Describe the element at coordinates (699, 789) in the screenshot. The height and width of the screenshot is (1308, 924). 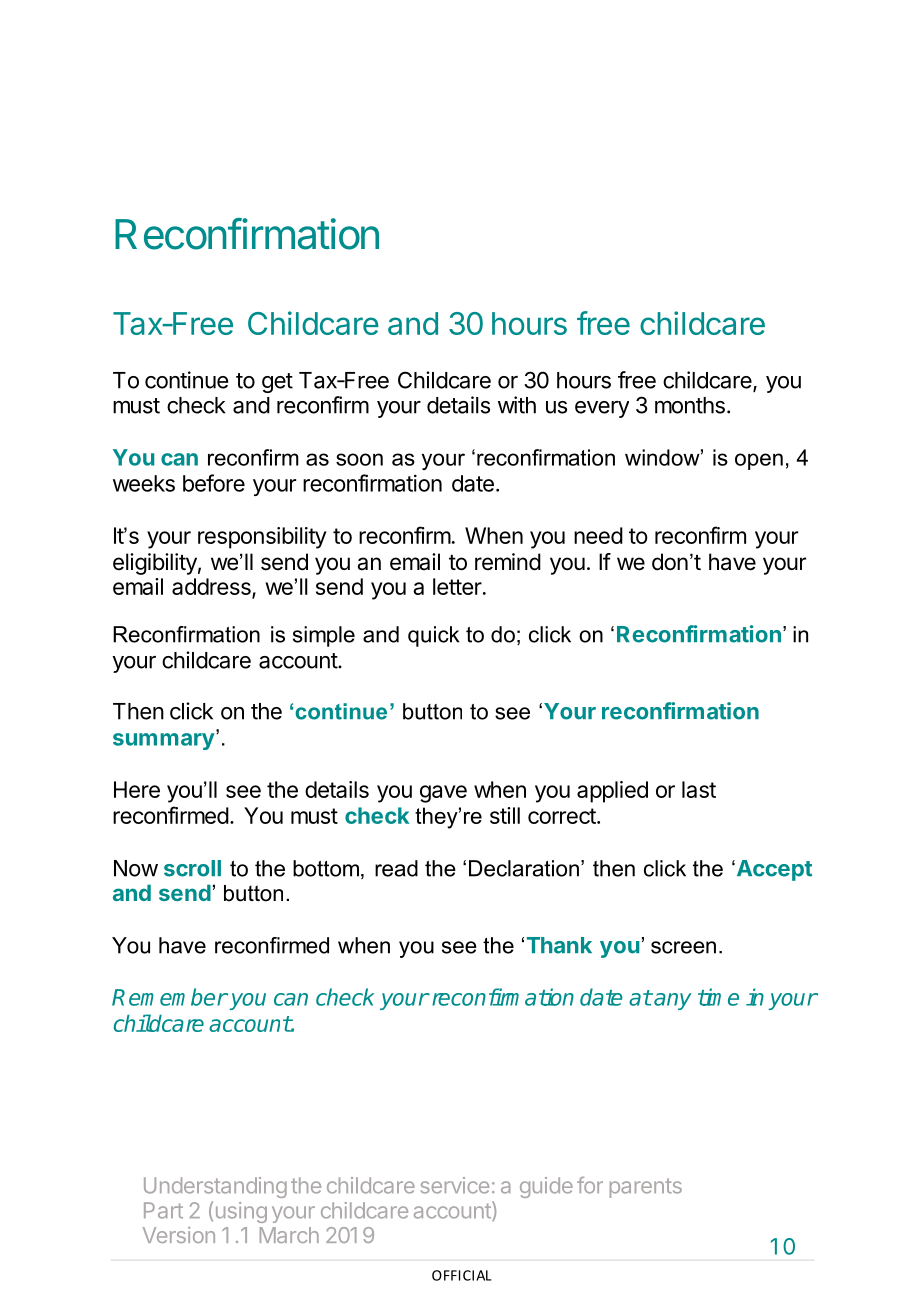
I see `last` at that location.
